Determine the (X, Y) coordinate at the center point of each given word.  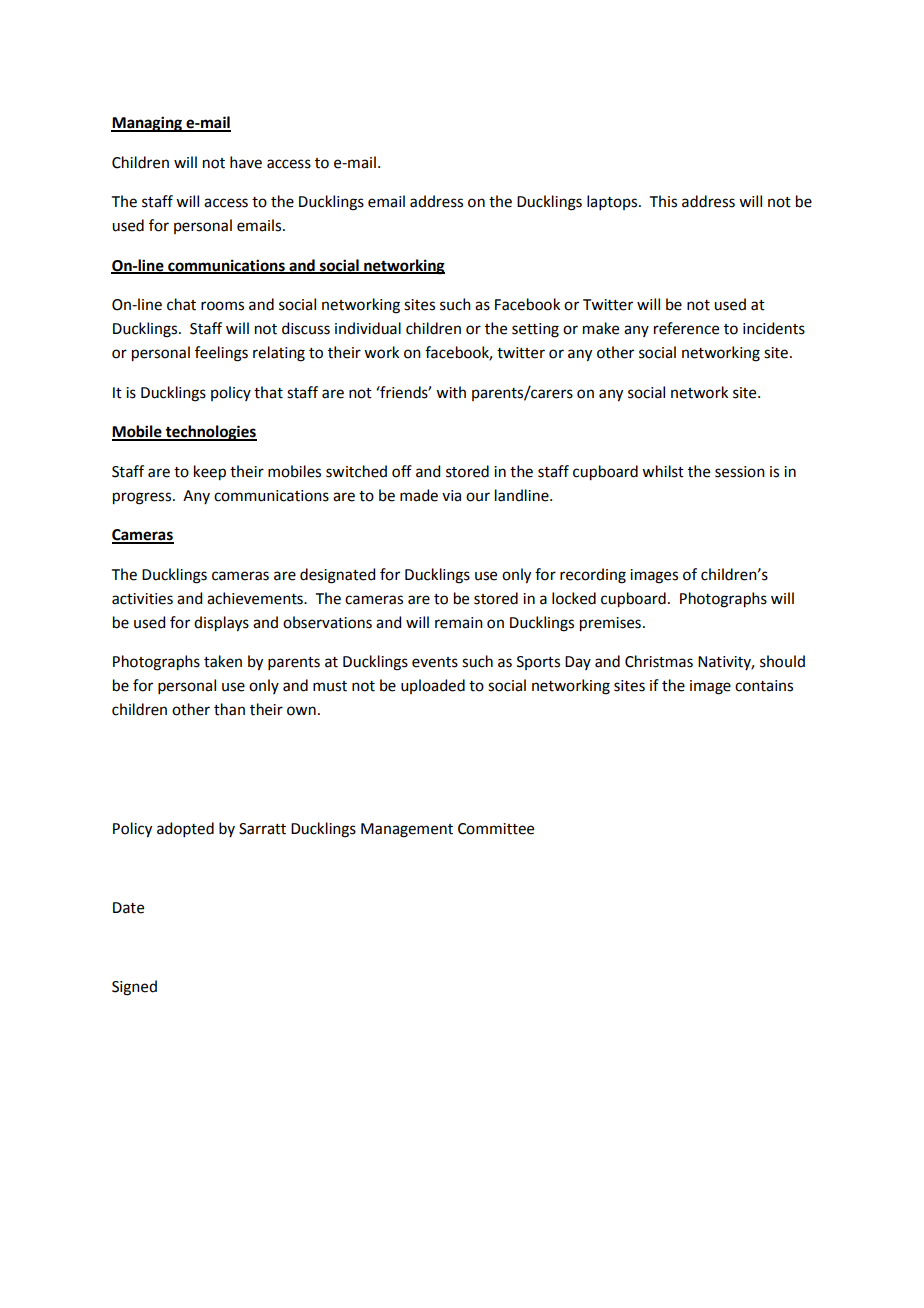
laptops (613, 202)
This (663, 201)
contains (764, 686)
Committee (496, 829)
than (229, 709)
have (246, 162)
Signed (134, 988)
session (740, 472)
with (451, 392)
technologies (210, 433)
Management (407, 830)
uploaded (433, 686)
